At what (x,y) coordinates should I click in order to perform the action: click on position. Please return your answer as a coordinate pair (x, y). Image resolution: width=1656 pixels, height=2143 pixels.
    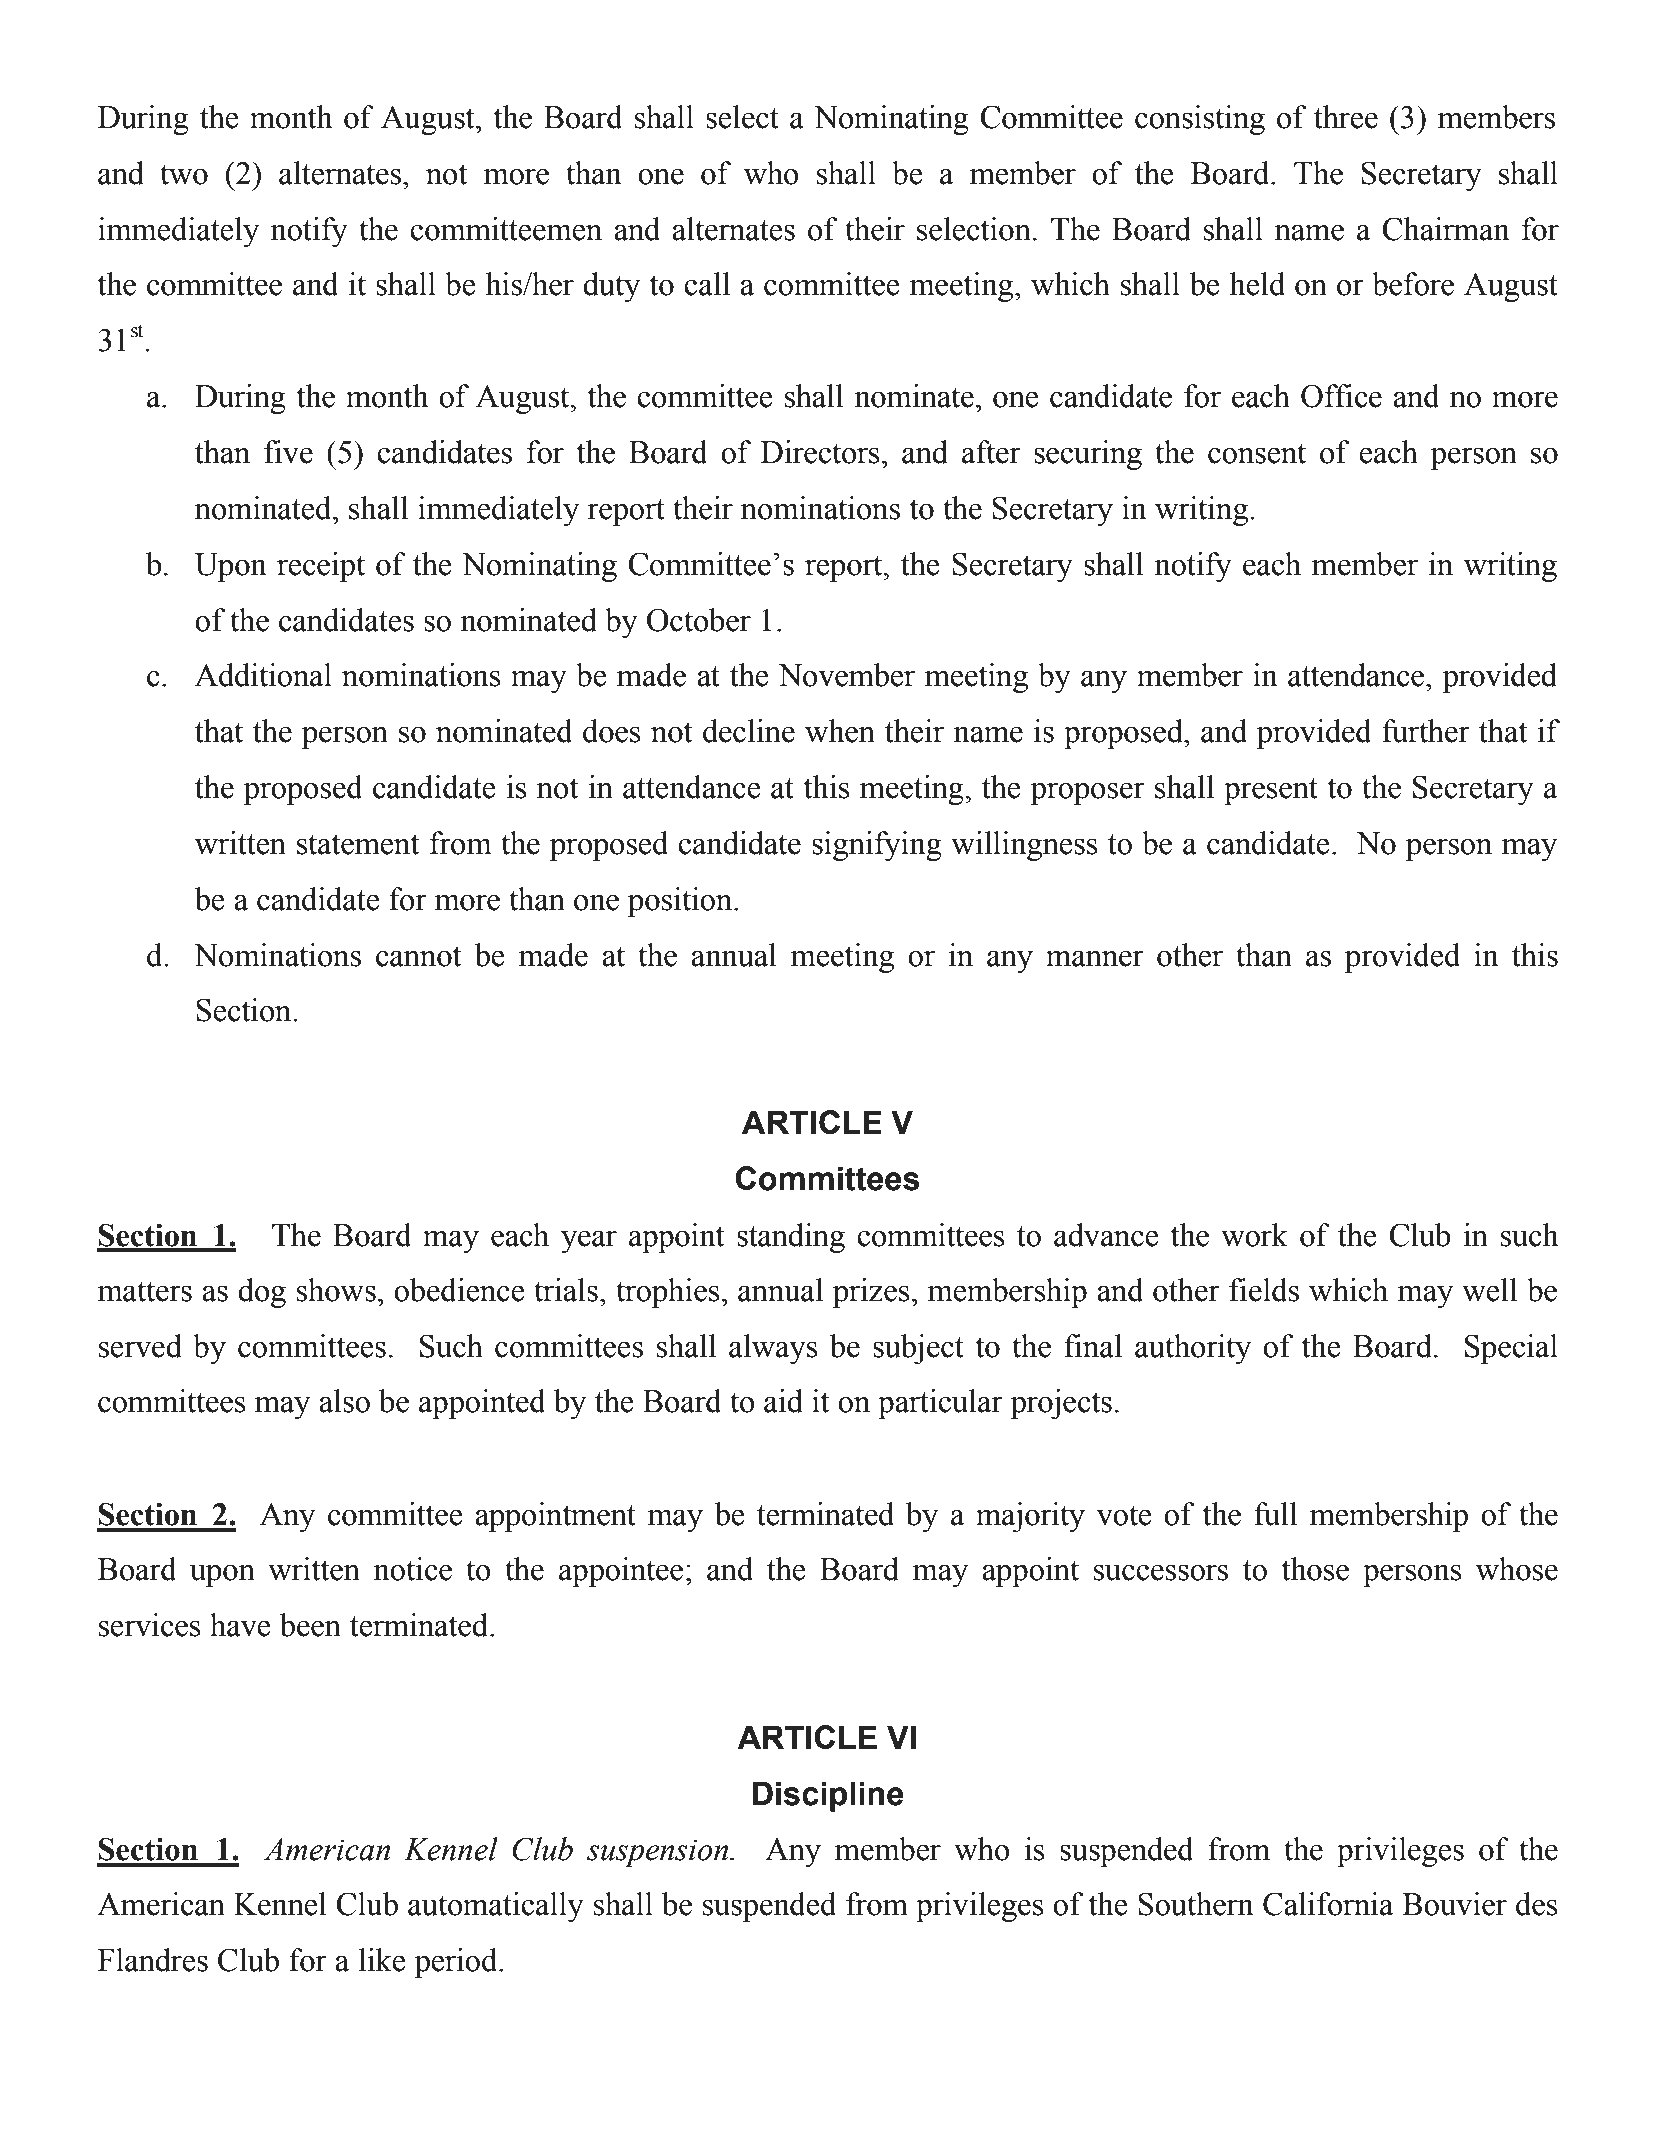
    Looking at the image, I should click on (681, 902).
